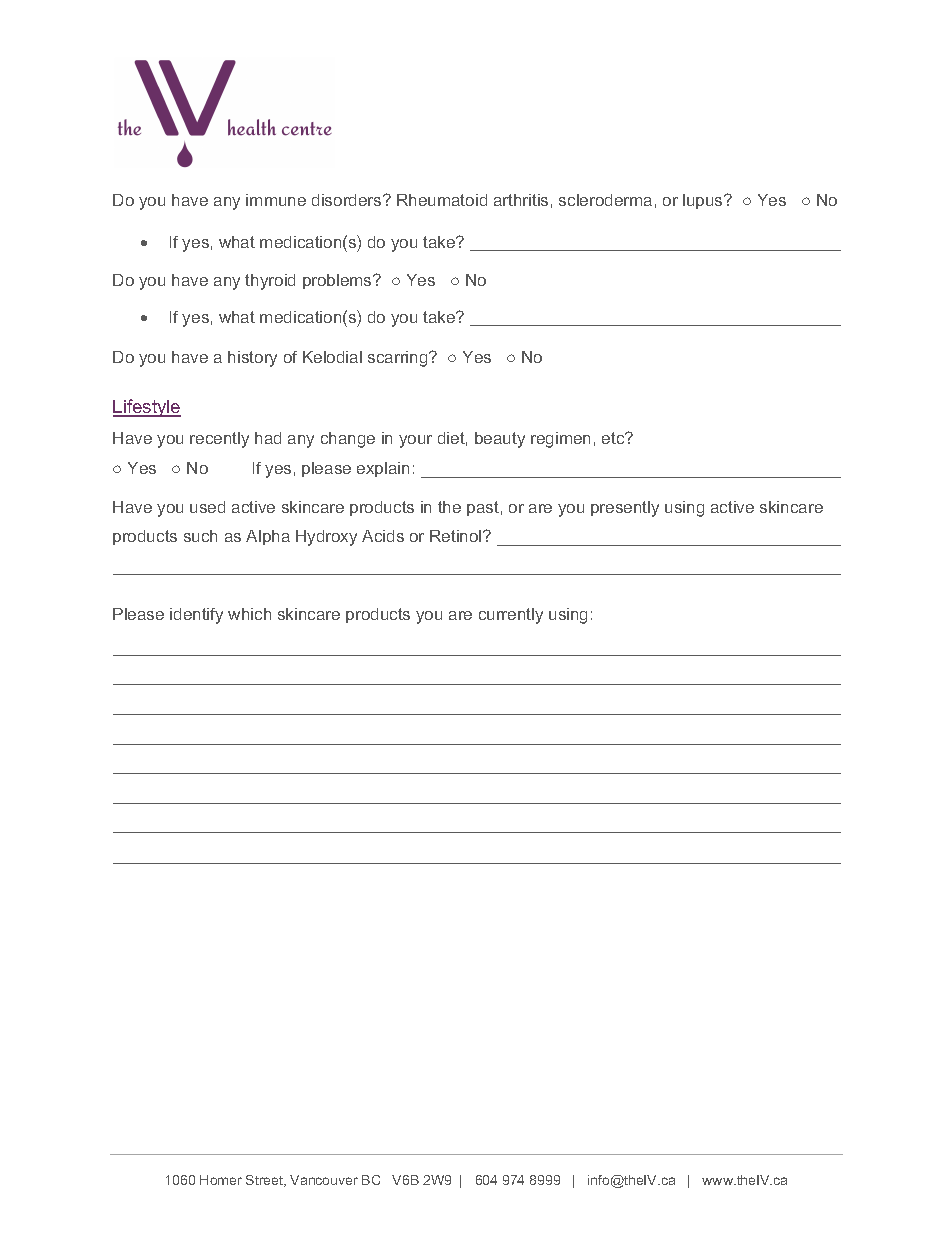  I want to click on which, so click(249, 614).
